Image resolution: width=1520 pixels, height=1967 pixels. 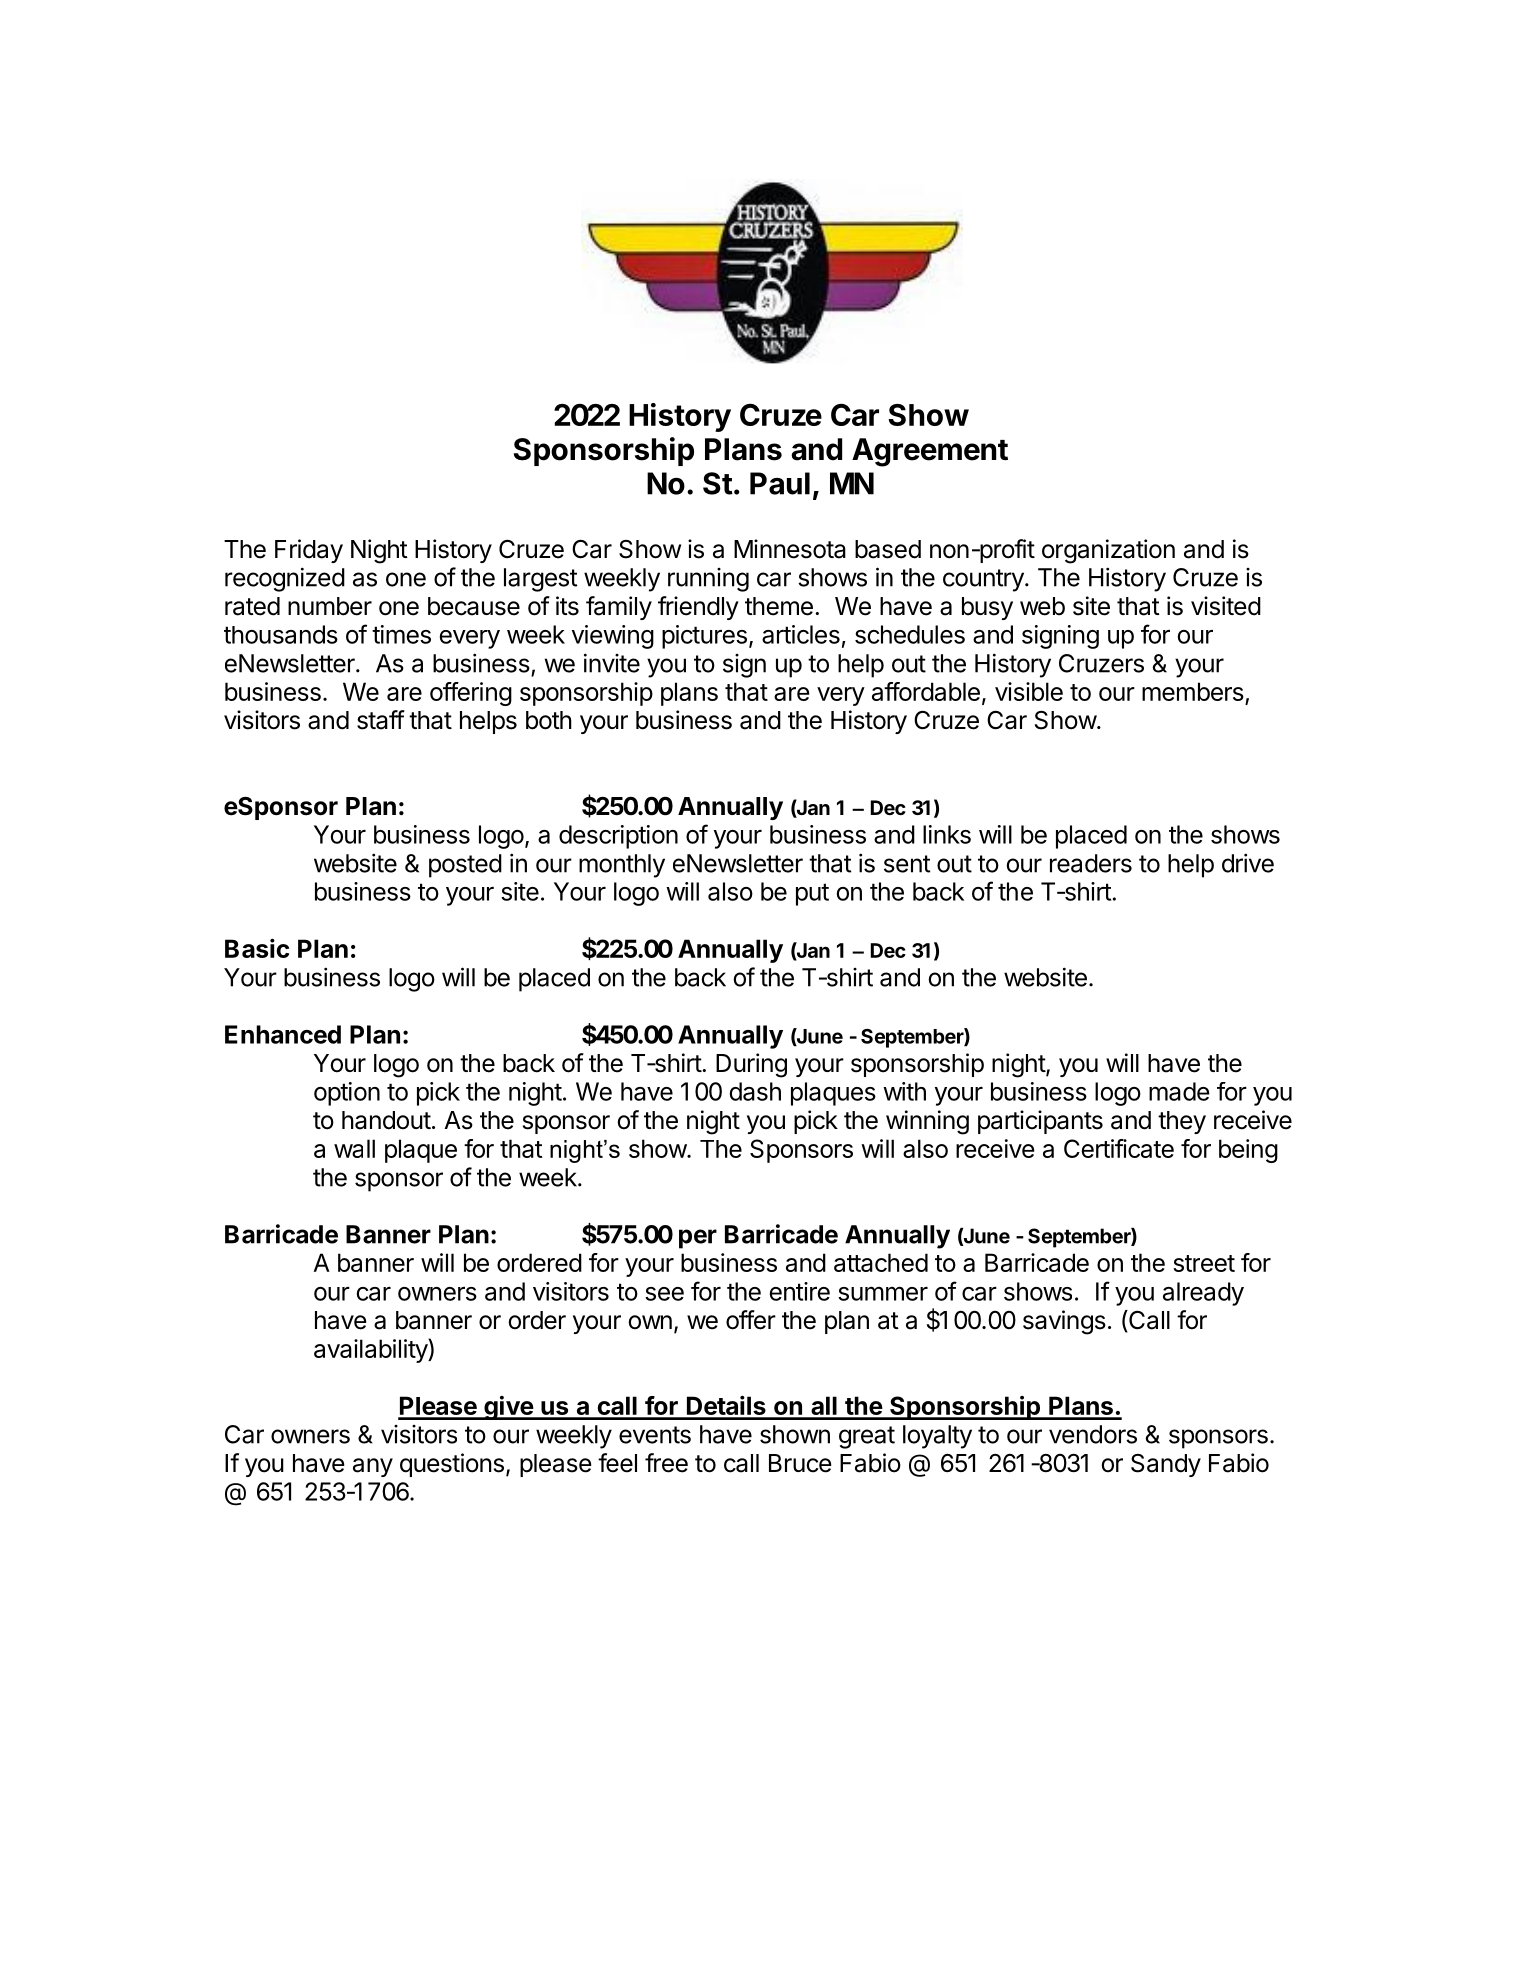 I want to click on any, so click(x=373, y=1467).
